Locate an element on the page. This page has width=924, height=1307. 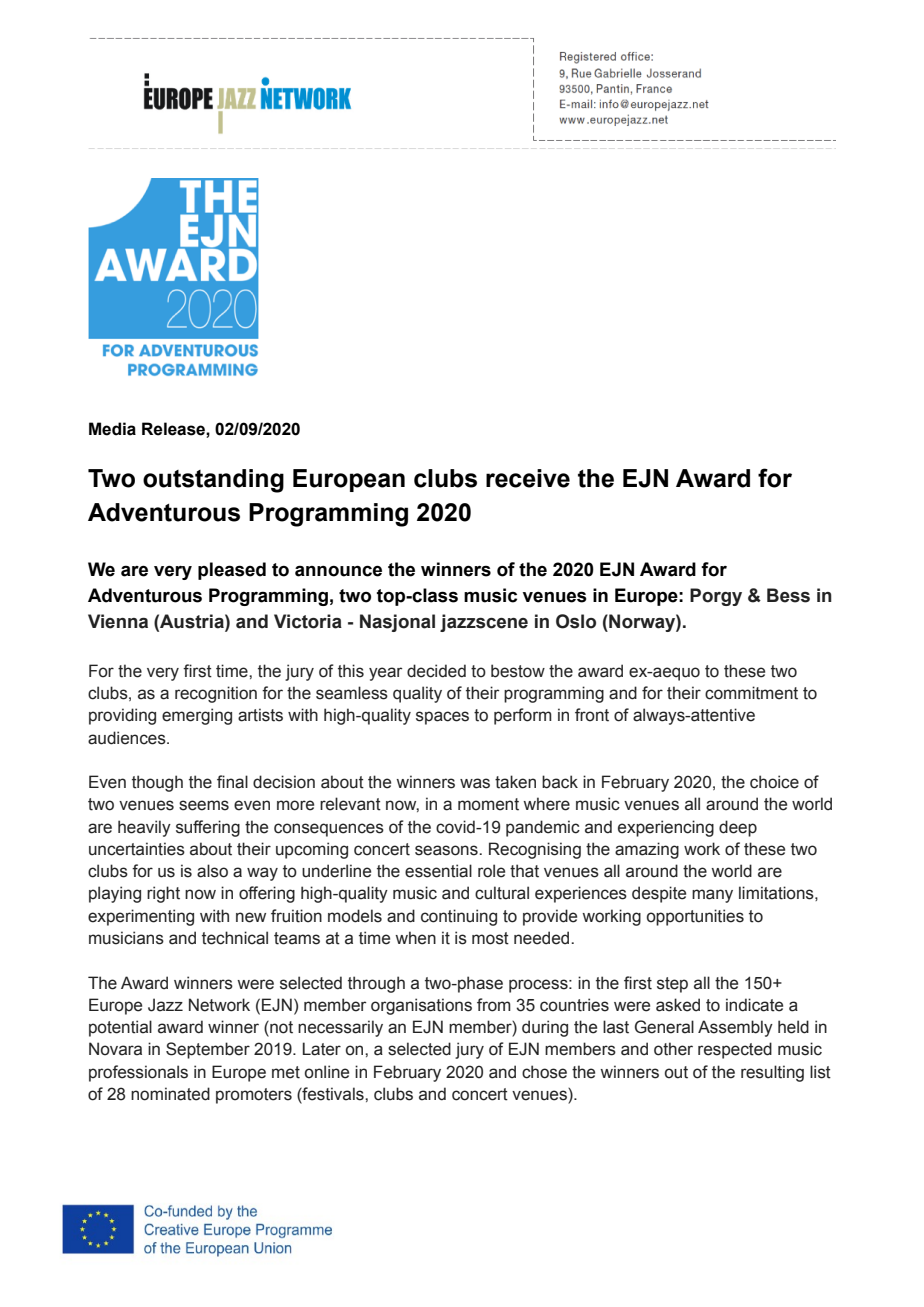
receive is located at coordinates (528, 478).
